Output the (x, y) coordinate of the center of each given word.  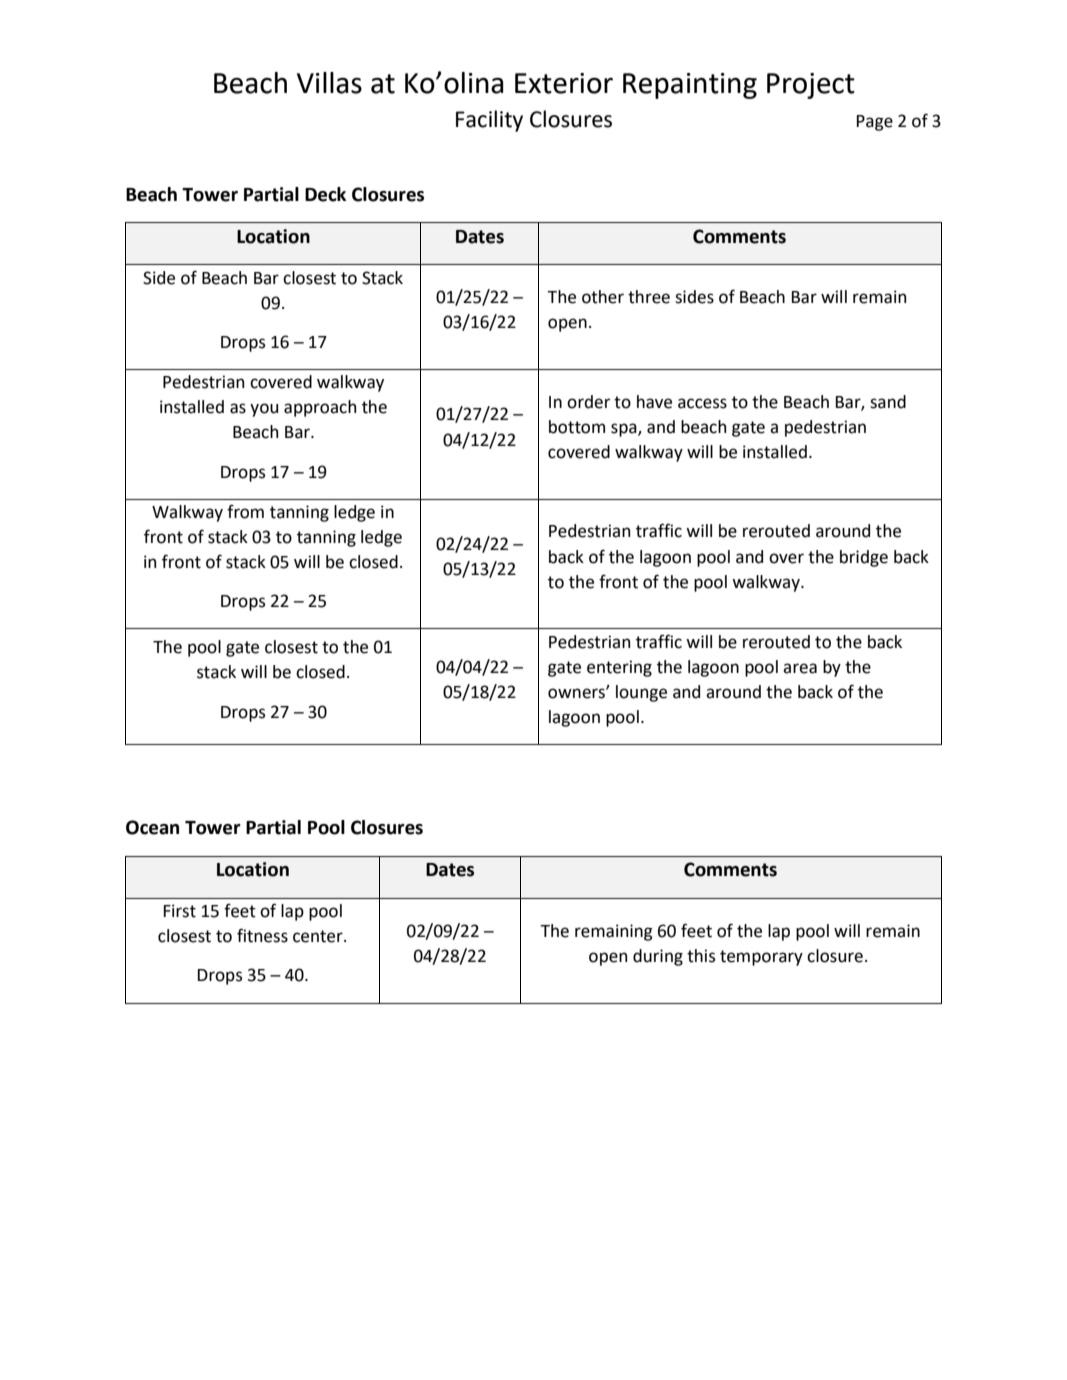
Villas (329, 83)
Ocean (152, 827)
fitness (262, 935)
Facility (489, 121)
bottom (577, 427)
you (264, 410)
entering (619, 668)
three (649, 297)
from (245, 511)
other (603, 297)
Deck (325, 194)
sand (888, 402)
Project (811, 86)
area (800, 668)
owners (577, 693)
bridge (864, 558)
